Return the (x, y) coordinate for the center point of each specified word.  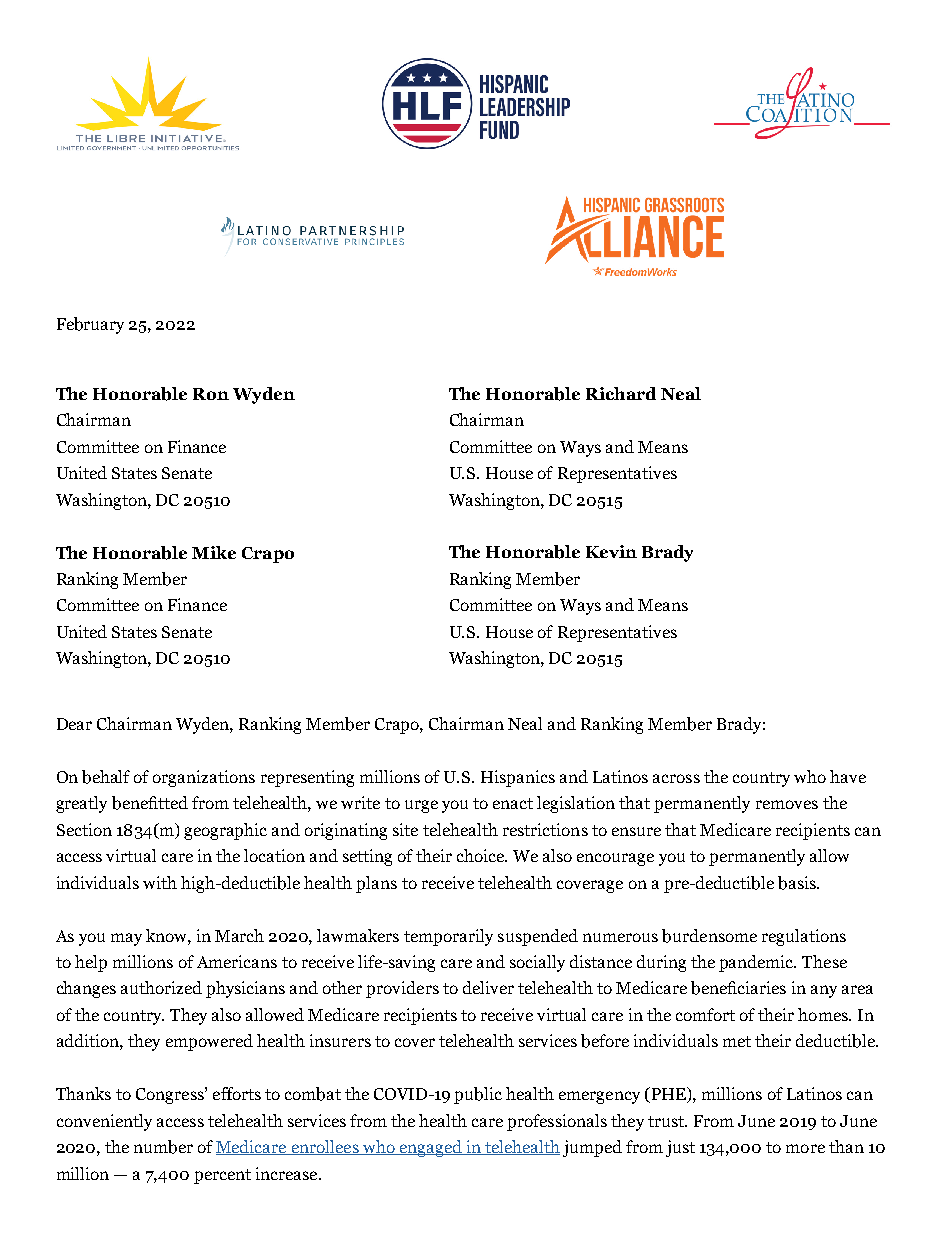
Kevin (611, 551)
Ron (211, 394)
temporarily (448, 937)
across (676, 778)
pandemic (757, 963)
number (163, 1147)
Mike (214, 552)
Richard (621, 393)
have (848, 776)
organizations (204, 778)
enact (513, 803)
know (168, 936)
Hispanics (518, 778)
